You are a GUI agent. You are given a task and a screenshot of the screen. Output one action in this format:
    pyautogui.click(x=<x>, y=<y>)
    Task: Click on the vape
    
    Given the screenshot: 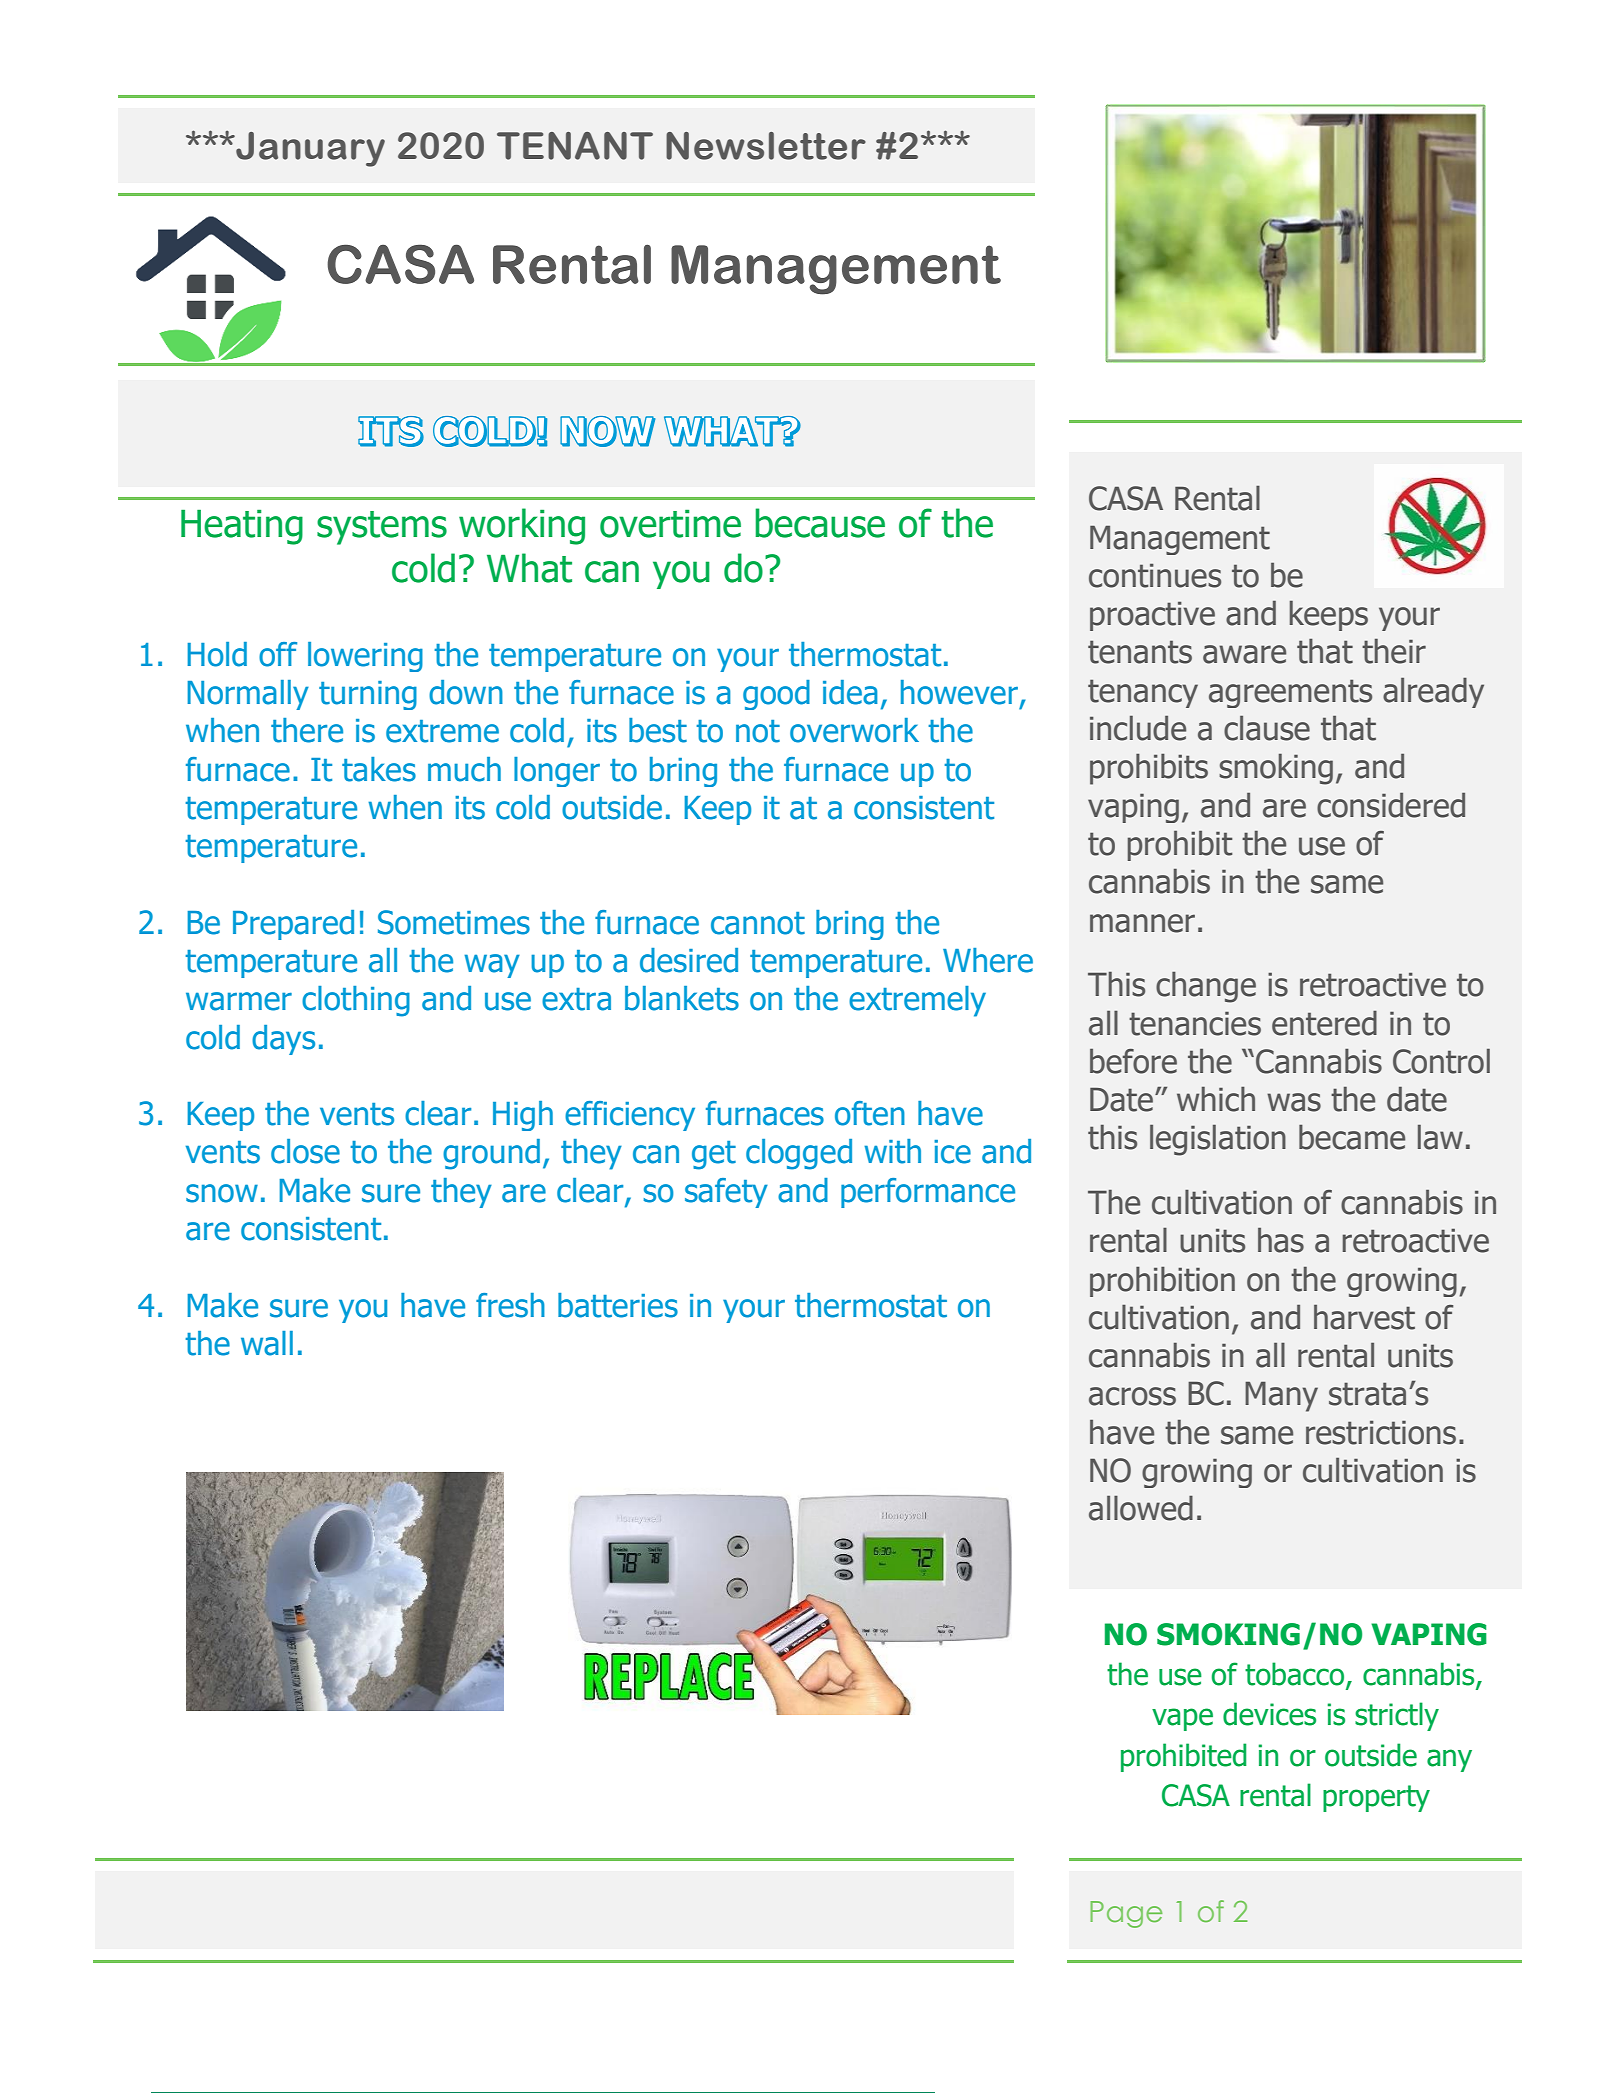 What is the action you would take?
    pyautogui.click(x=1182, y=1719)
